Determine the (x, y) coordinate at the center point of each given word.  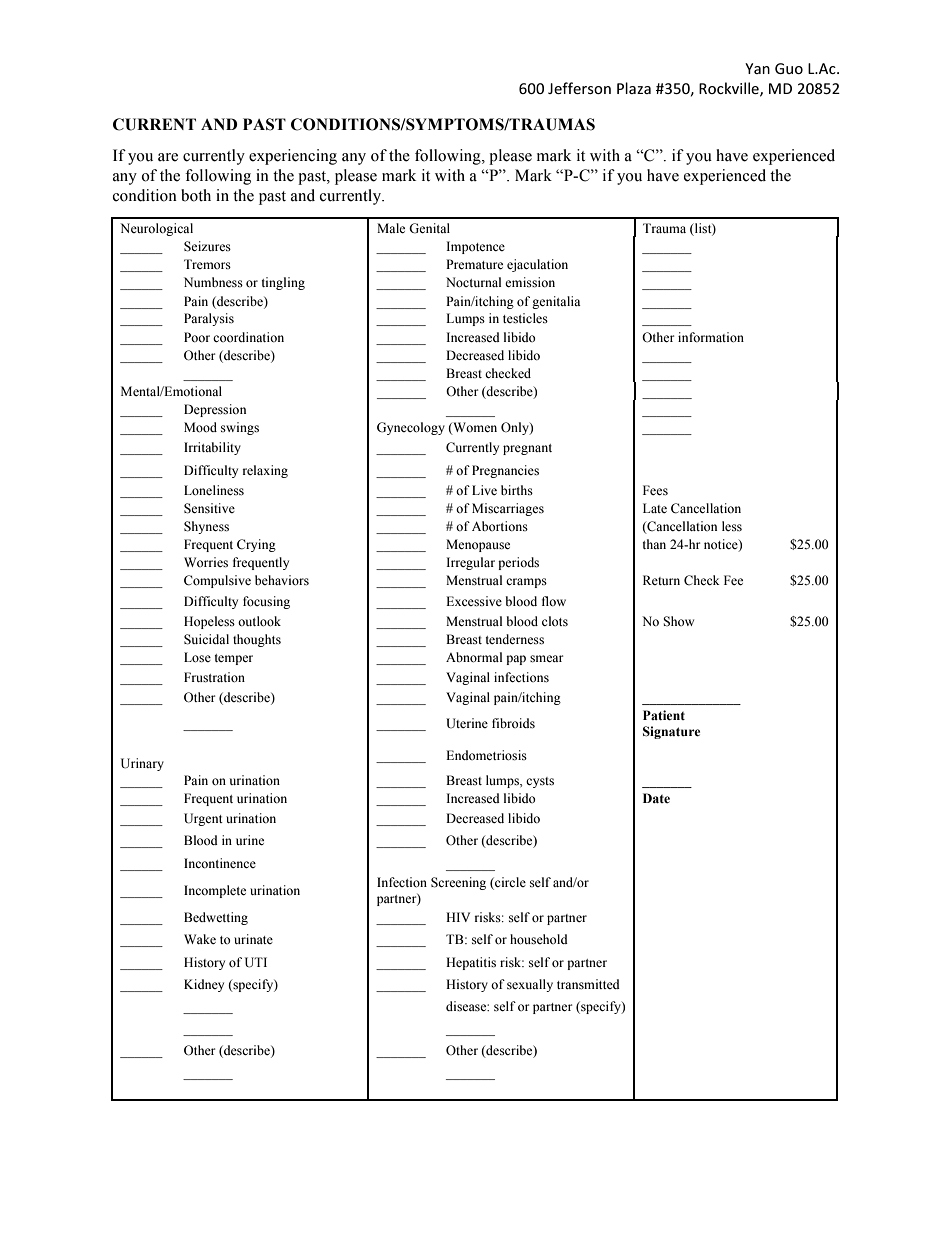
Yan (757, 68)
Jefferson (579, 88)
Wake (200, 939)
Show (678, 621)
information (711, 337)
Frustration (214, 677)
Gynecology (411, 428)
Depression (215, 410)
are (168, 157)
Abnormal (474, 657)
